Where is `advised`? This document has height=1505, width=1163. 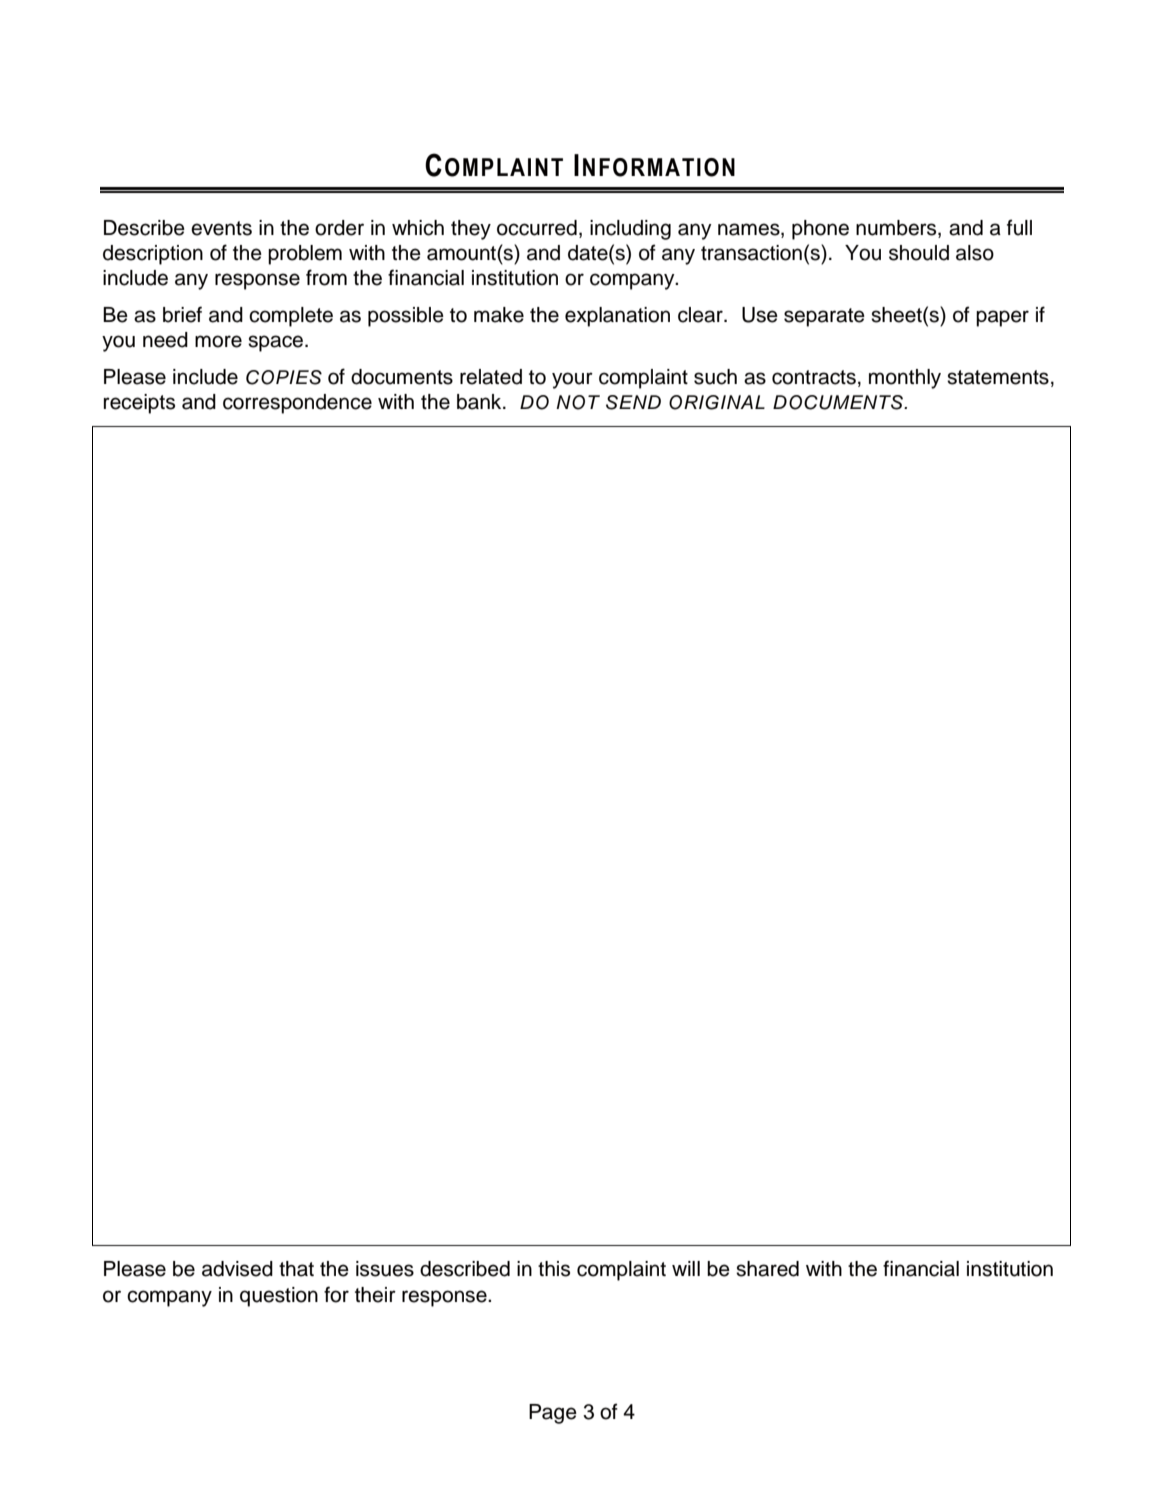 advised is located at coordinates (237, 1269).
